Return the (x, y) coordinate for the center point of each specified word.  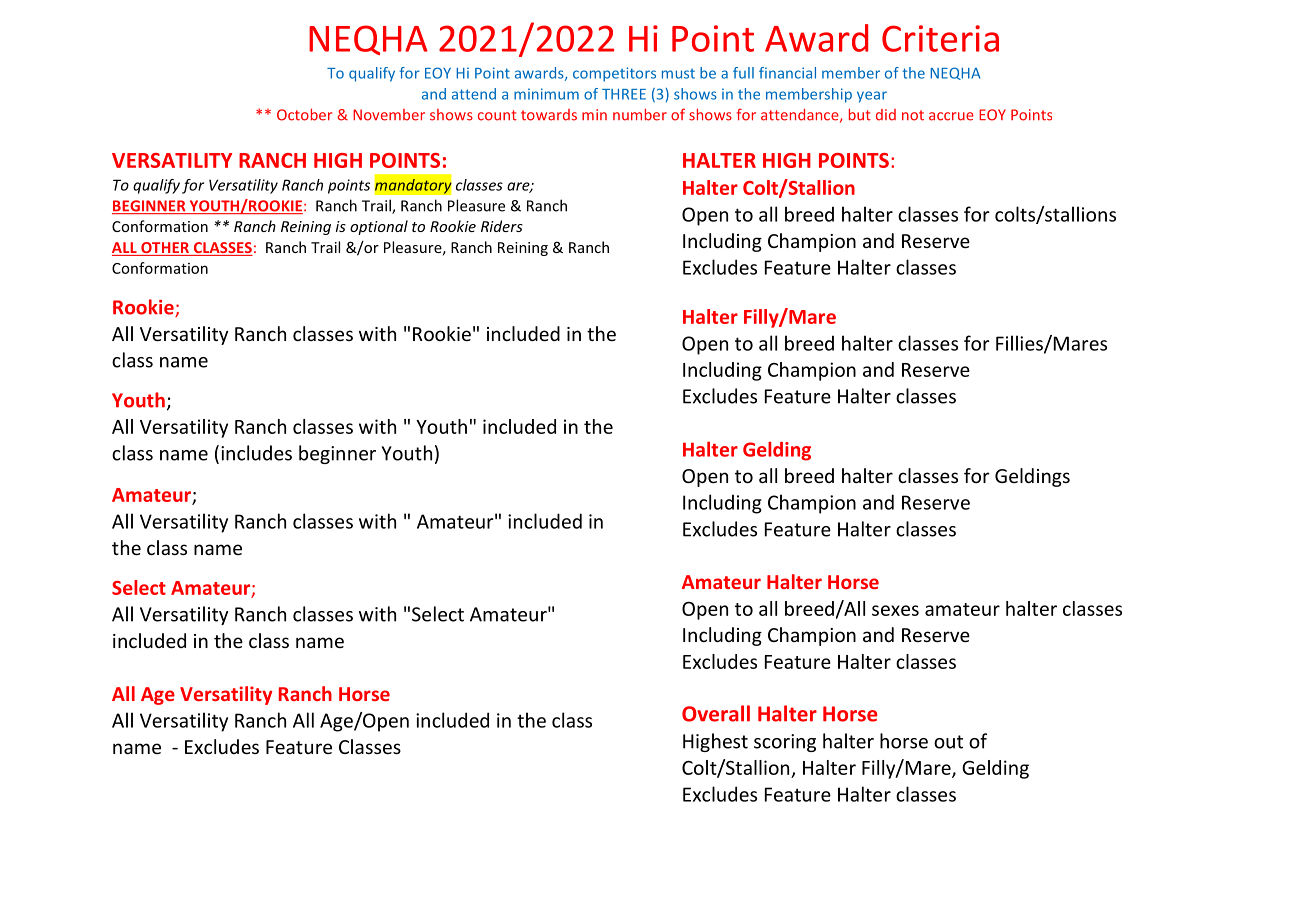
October (304, 114)
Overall (716, 713)
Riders (502, 226)
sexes (895, 610)
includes (256, 453)
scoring (785, 743)
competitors (614, 74)
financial (787, 73)
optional (379, 227)
